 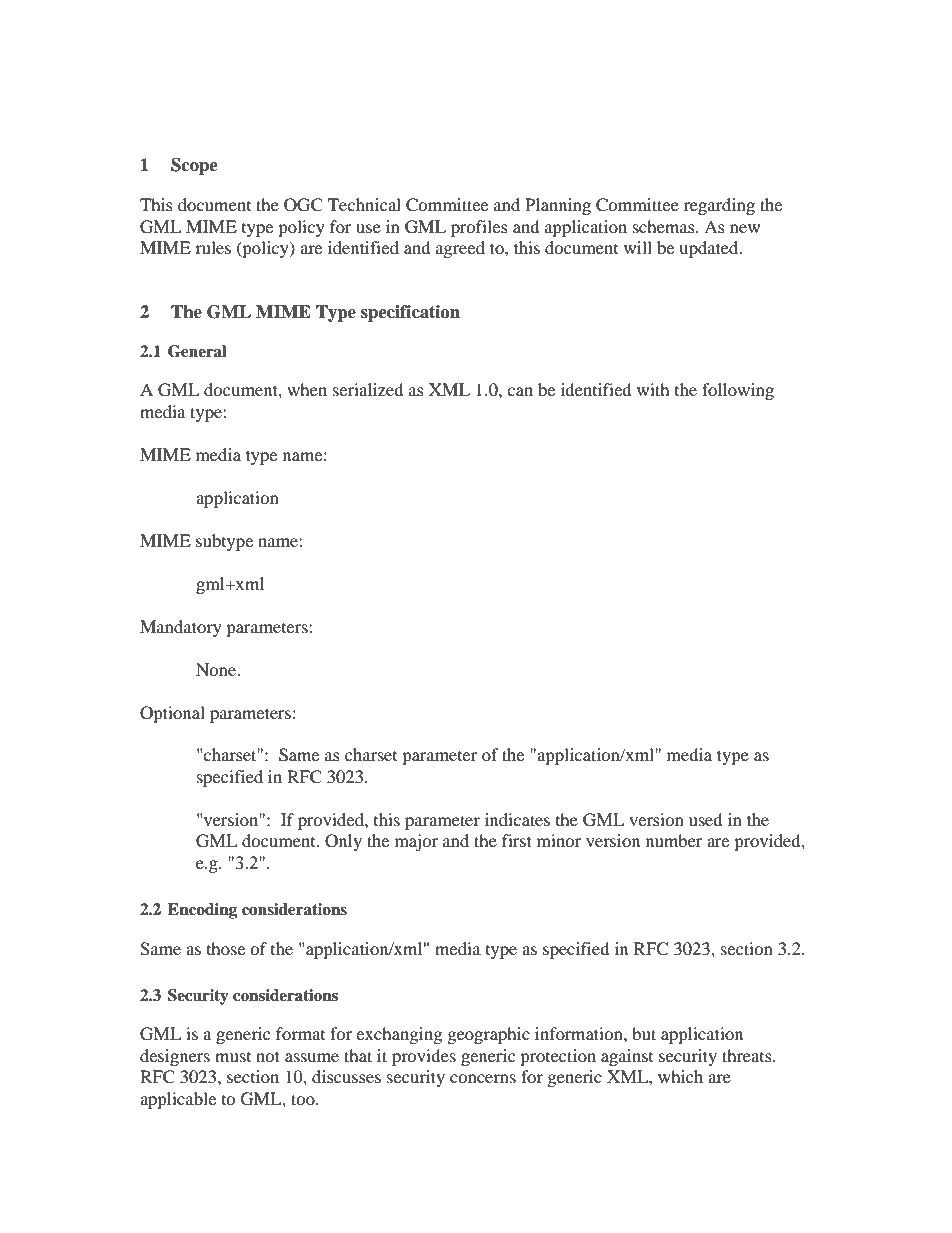 What do you see at coordinates (665, 226) in the page?
I see `schemas` at bounding box center [665, 226].
